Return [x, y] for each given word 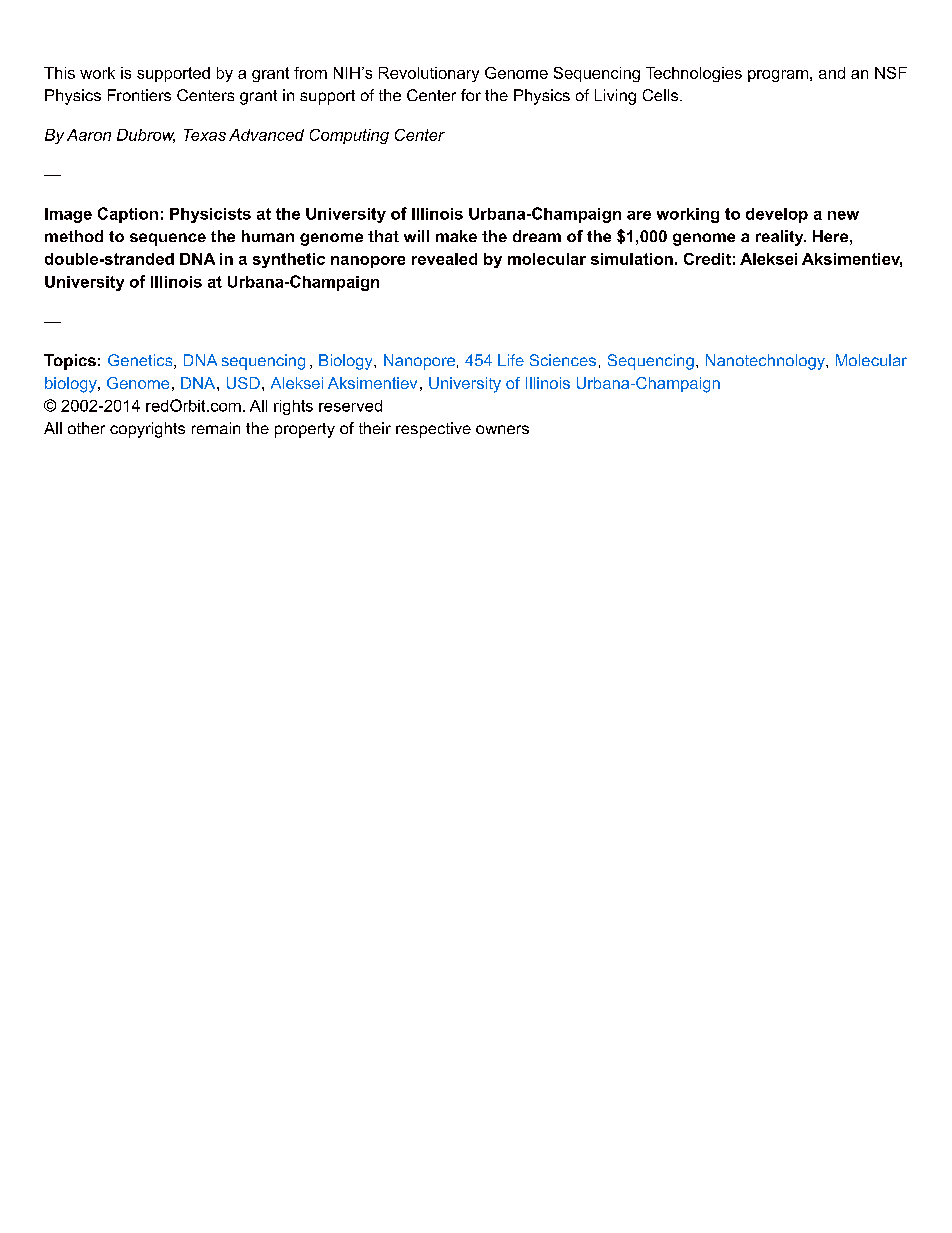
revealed [444, 259]
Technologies [694, 74]
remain [216, 428]
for [471, 95]
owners [502, 429]
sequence [168, 239]
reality [781, 238]
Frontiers [139, 95]
